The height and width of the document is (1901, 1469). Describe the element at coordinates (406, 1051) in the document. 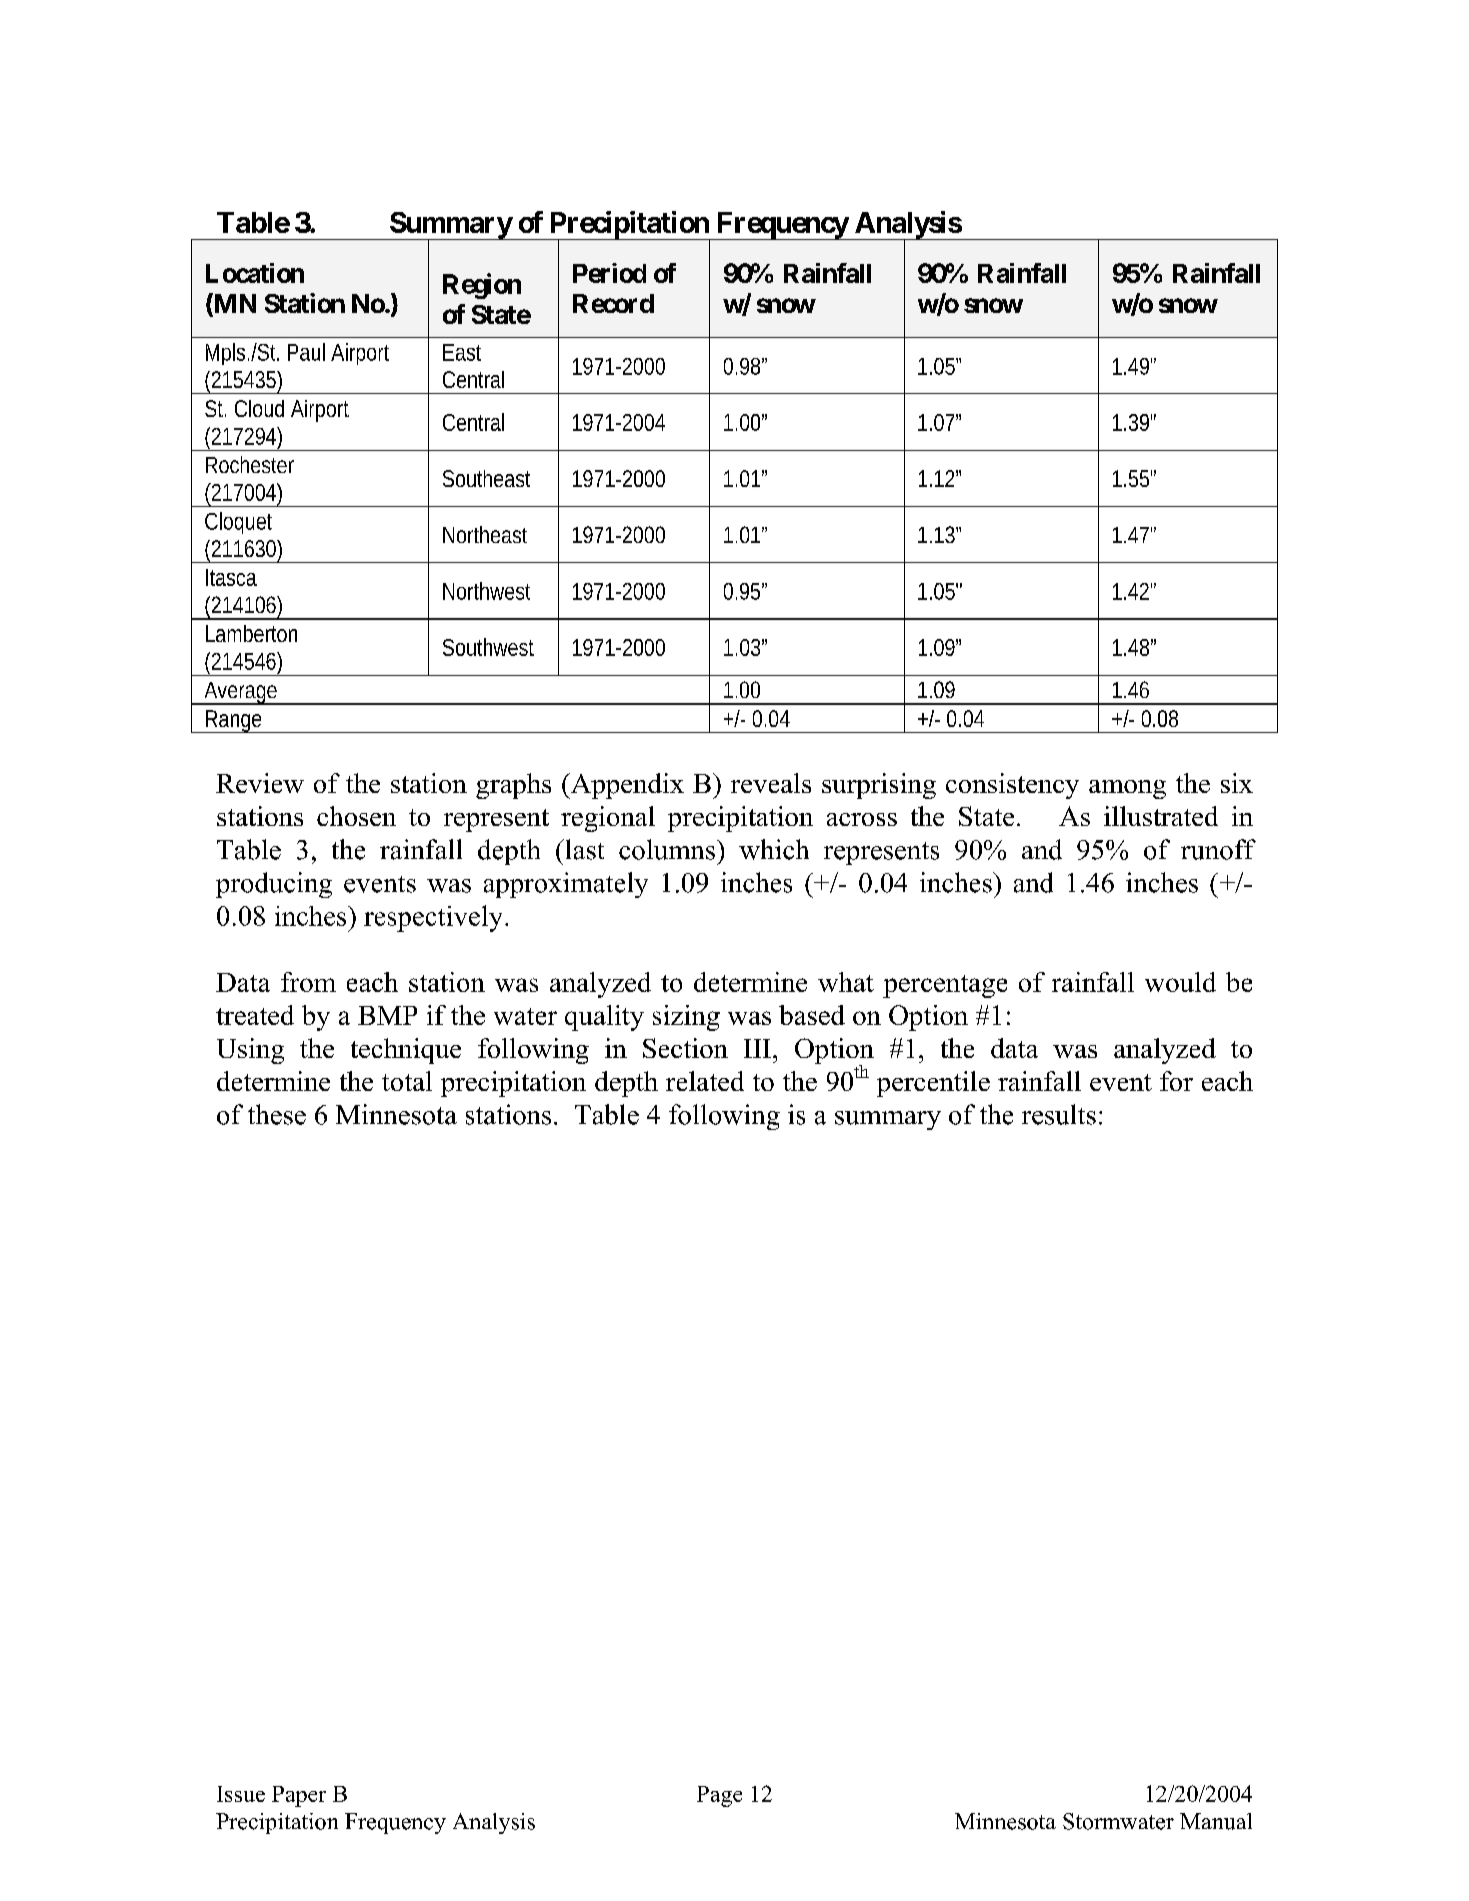

I see `technique` at that location.
